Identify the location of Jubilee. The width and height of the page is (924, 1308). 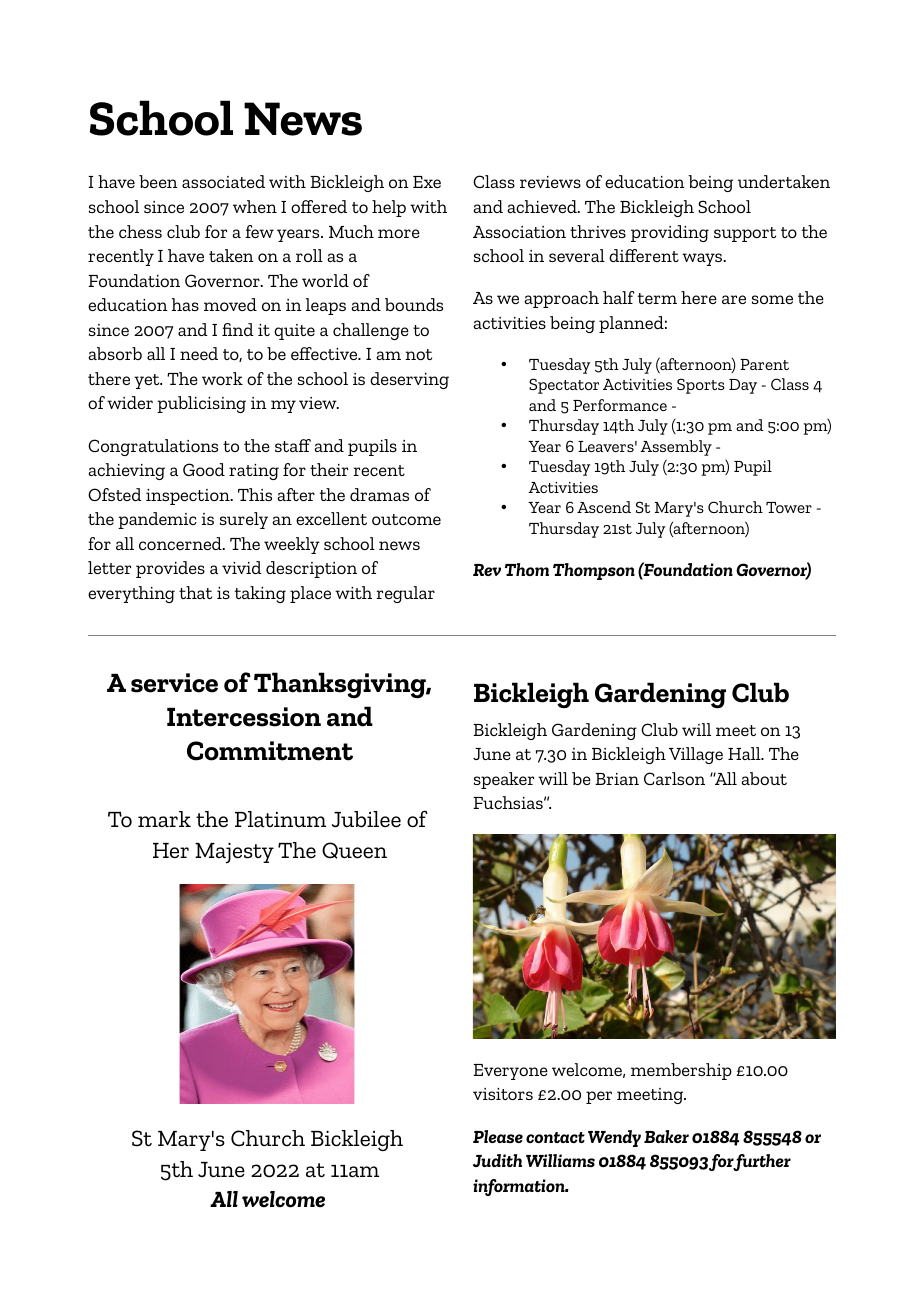
(366, 819).
